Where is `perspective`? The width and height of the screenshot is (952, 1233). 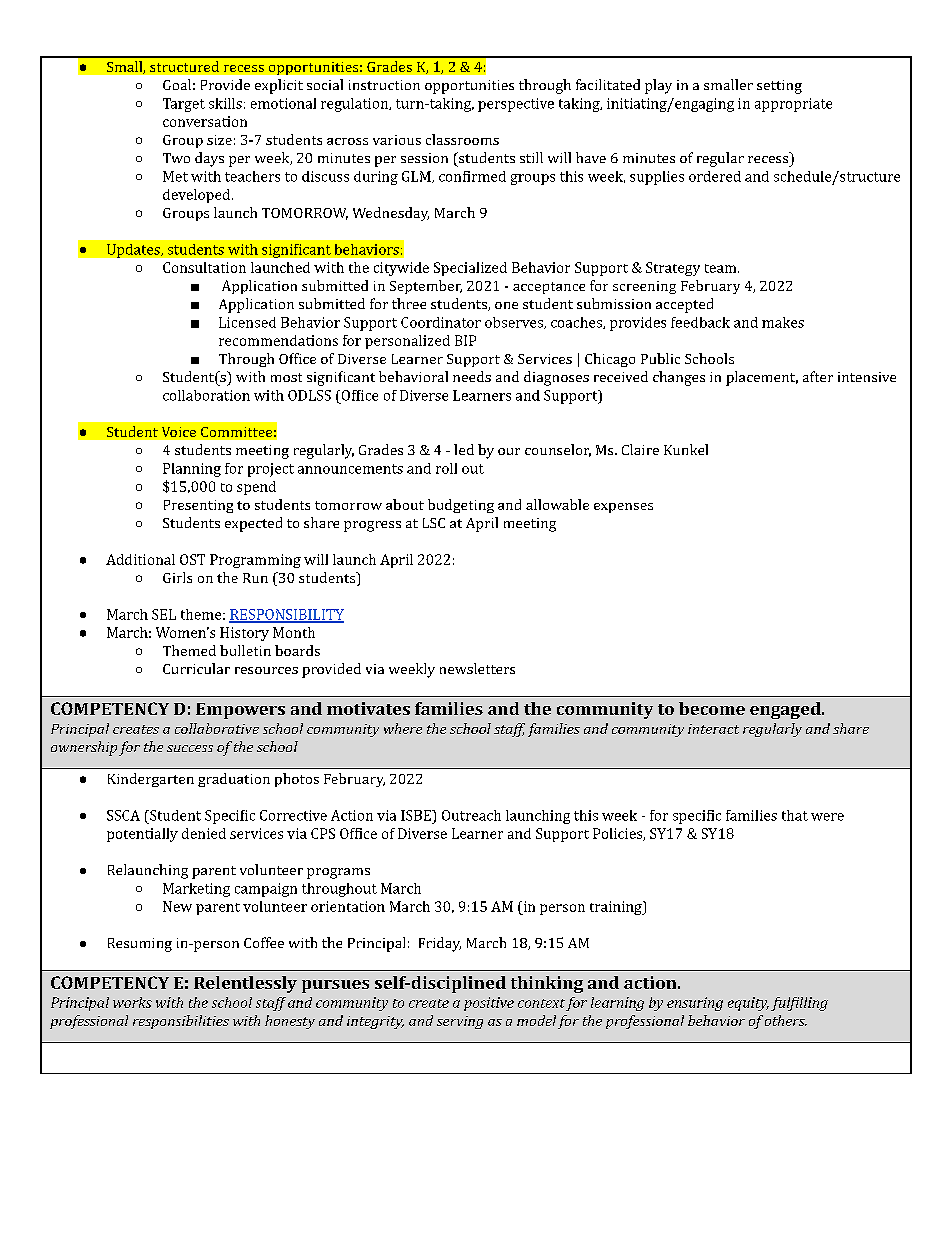 perspective is located at coordinates (516, 105).
